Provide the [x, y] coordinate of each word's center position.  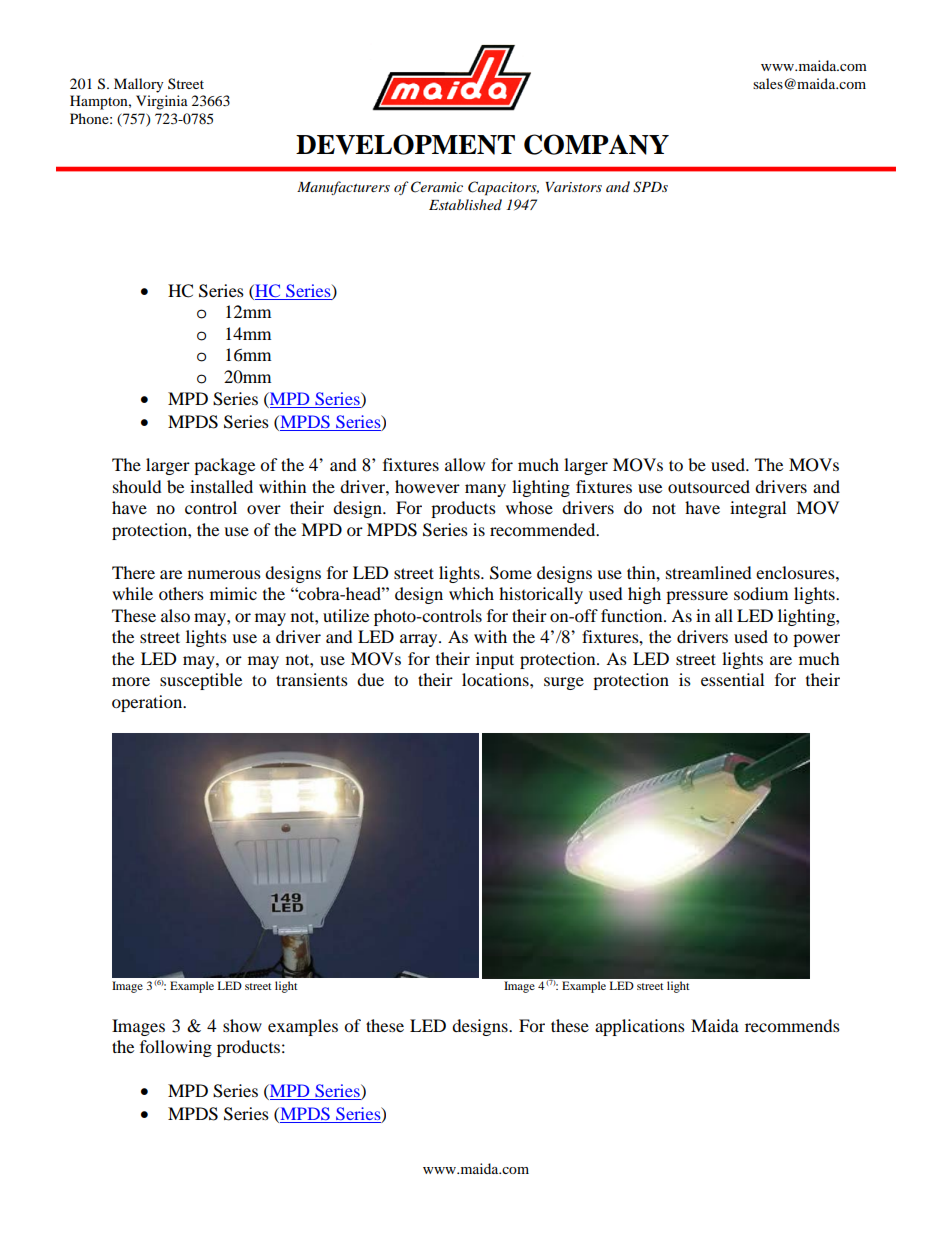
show [242, 1025]
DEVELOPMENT [405, 144]
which [471, 593]
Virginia [162, 102]
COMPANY [596, 144]
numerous [224, 574]
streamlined [709, 572]
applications [640, 1027]
